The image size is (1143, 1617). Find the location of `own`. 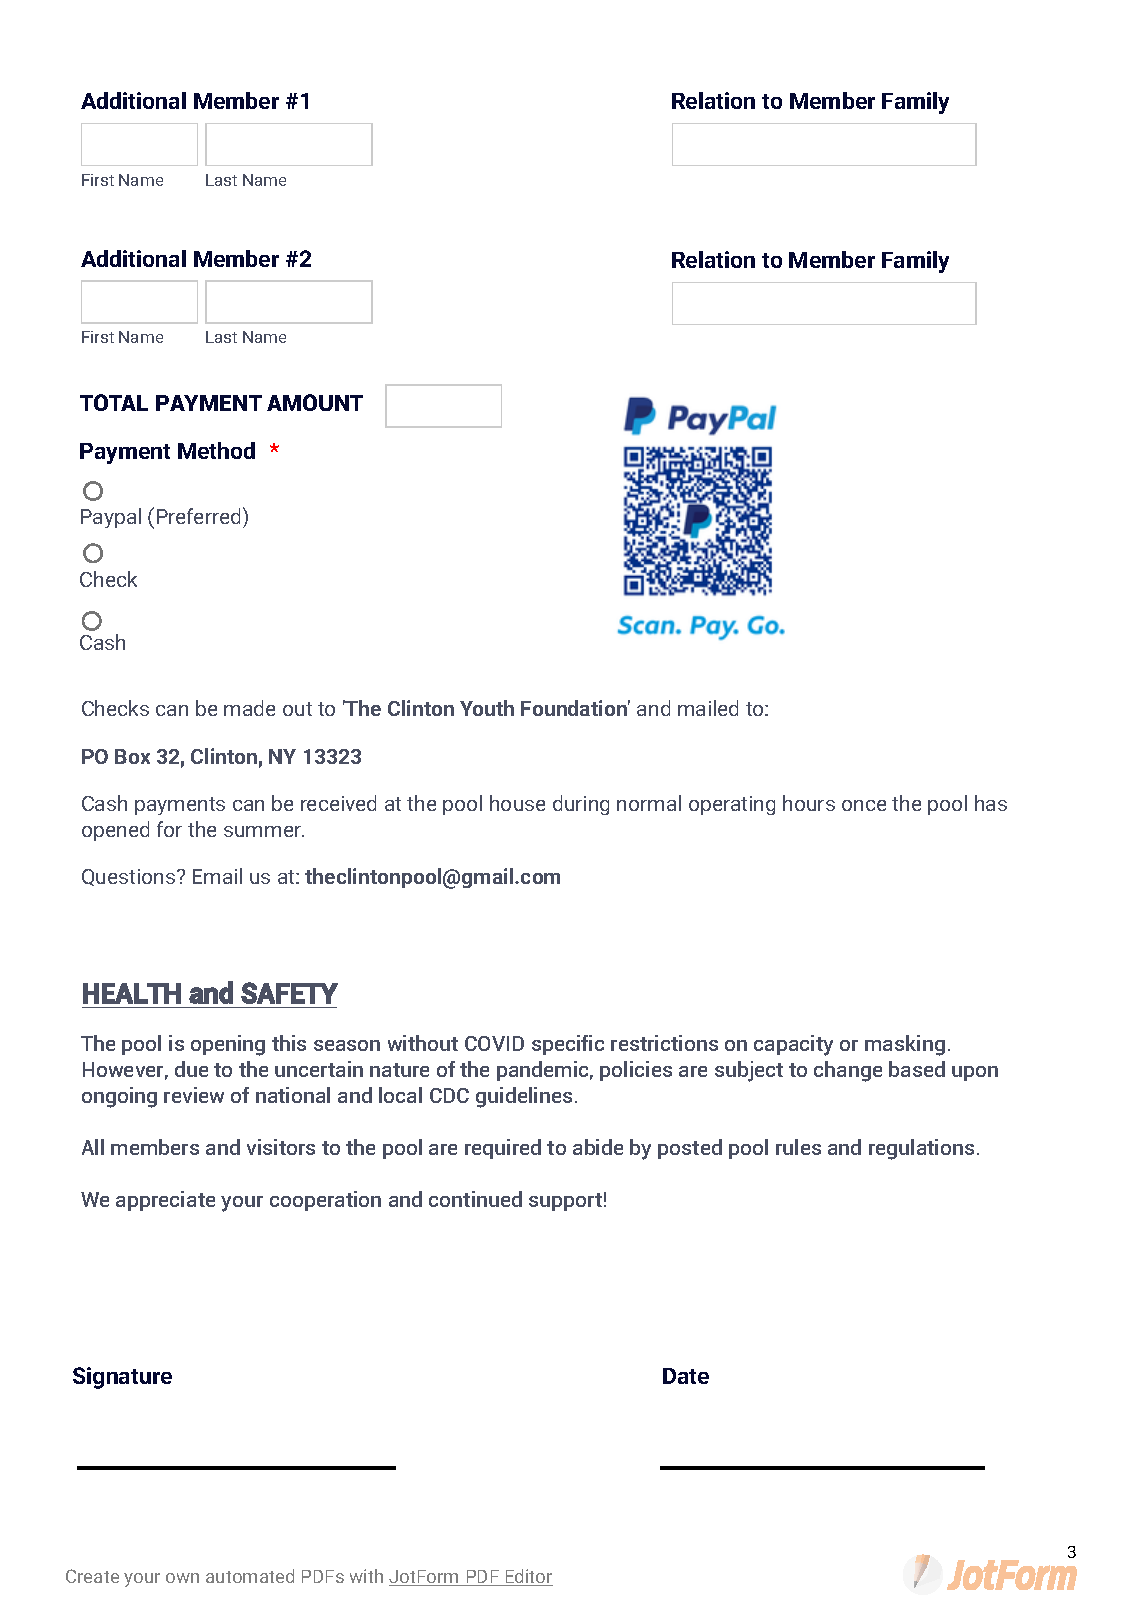

own is located at coordinates (182, 1578).
